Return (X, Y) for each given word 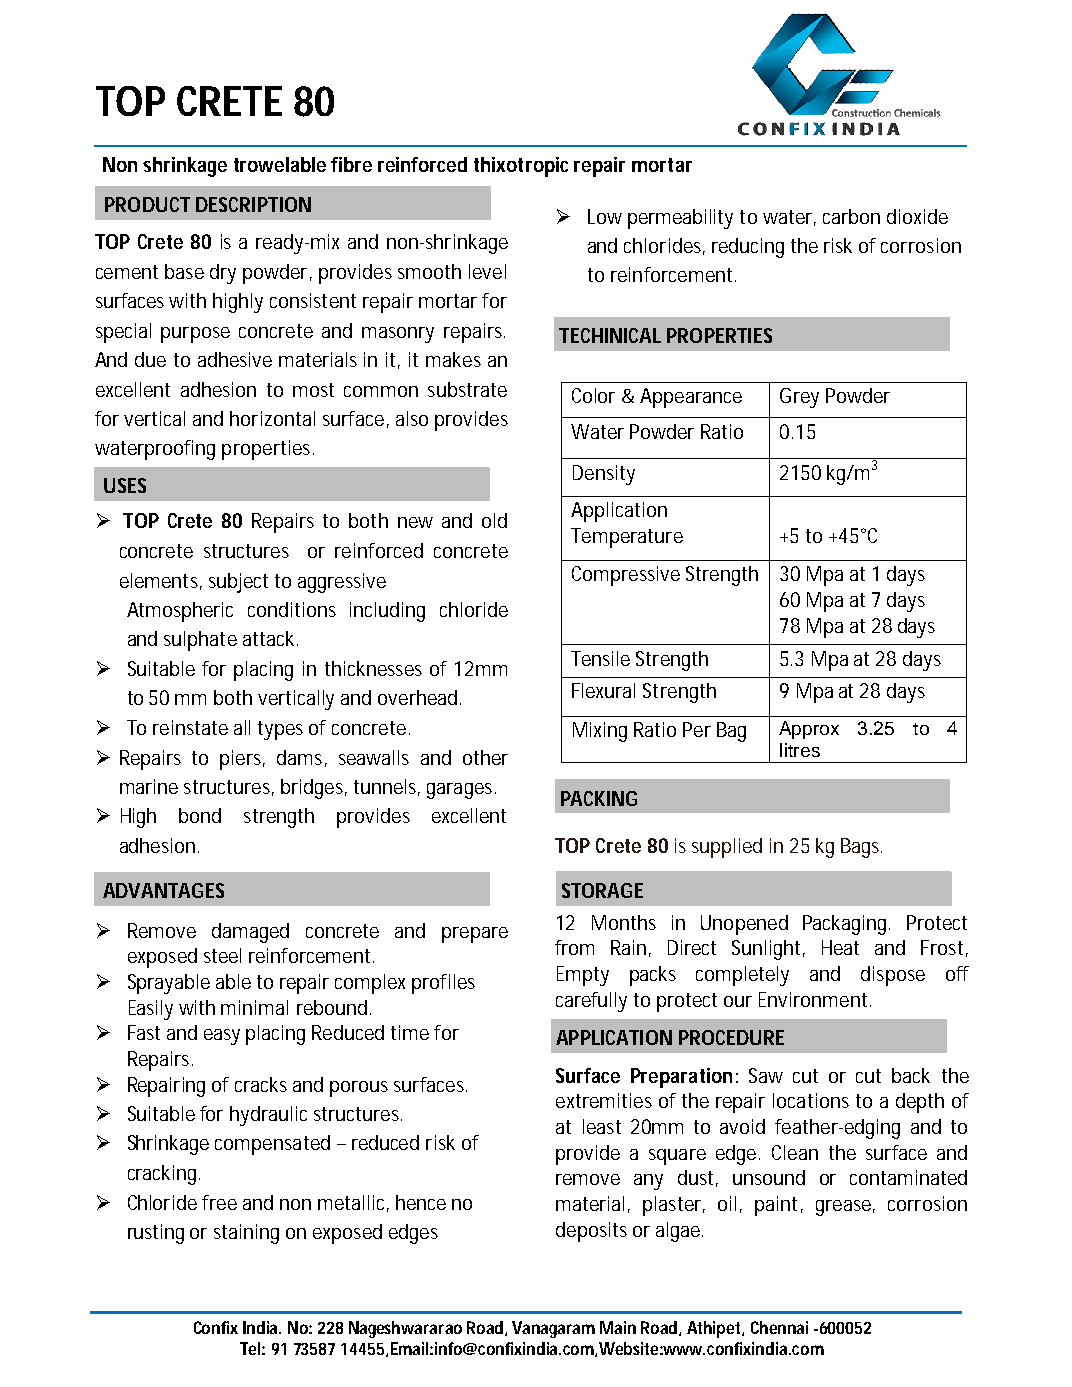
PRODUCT (147, 204)
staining (246, 1234)
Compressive (626, 576)
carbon (851, 216)
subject (238, 583)
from (574, 947)
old (494, 520)
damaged (250, 933)
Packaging (844, 925)
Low (605, 216)
